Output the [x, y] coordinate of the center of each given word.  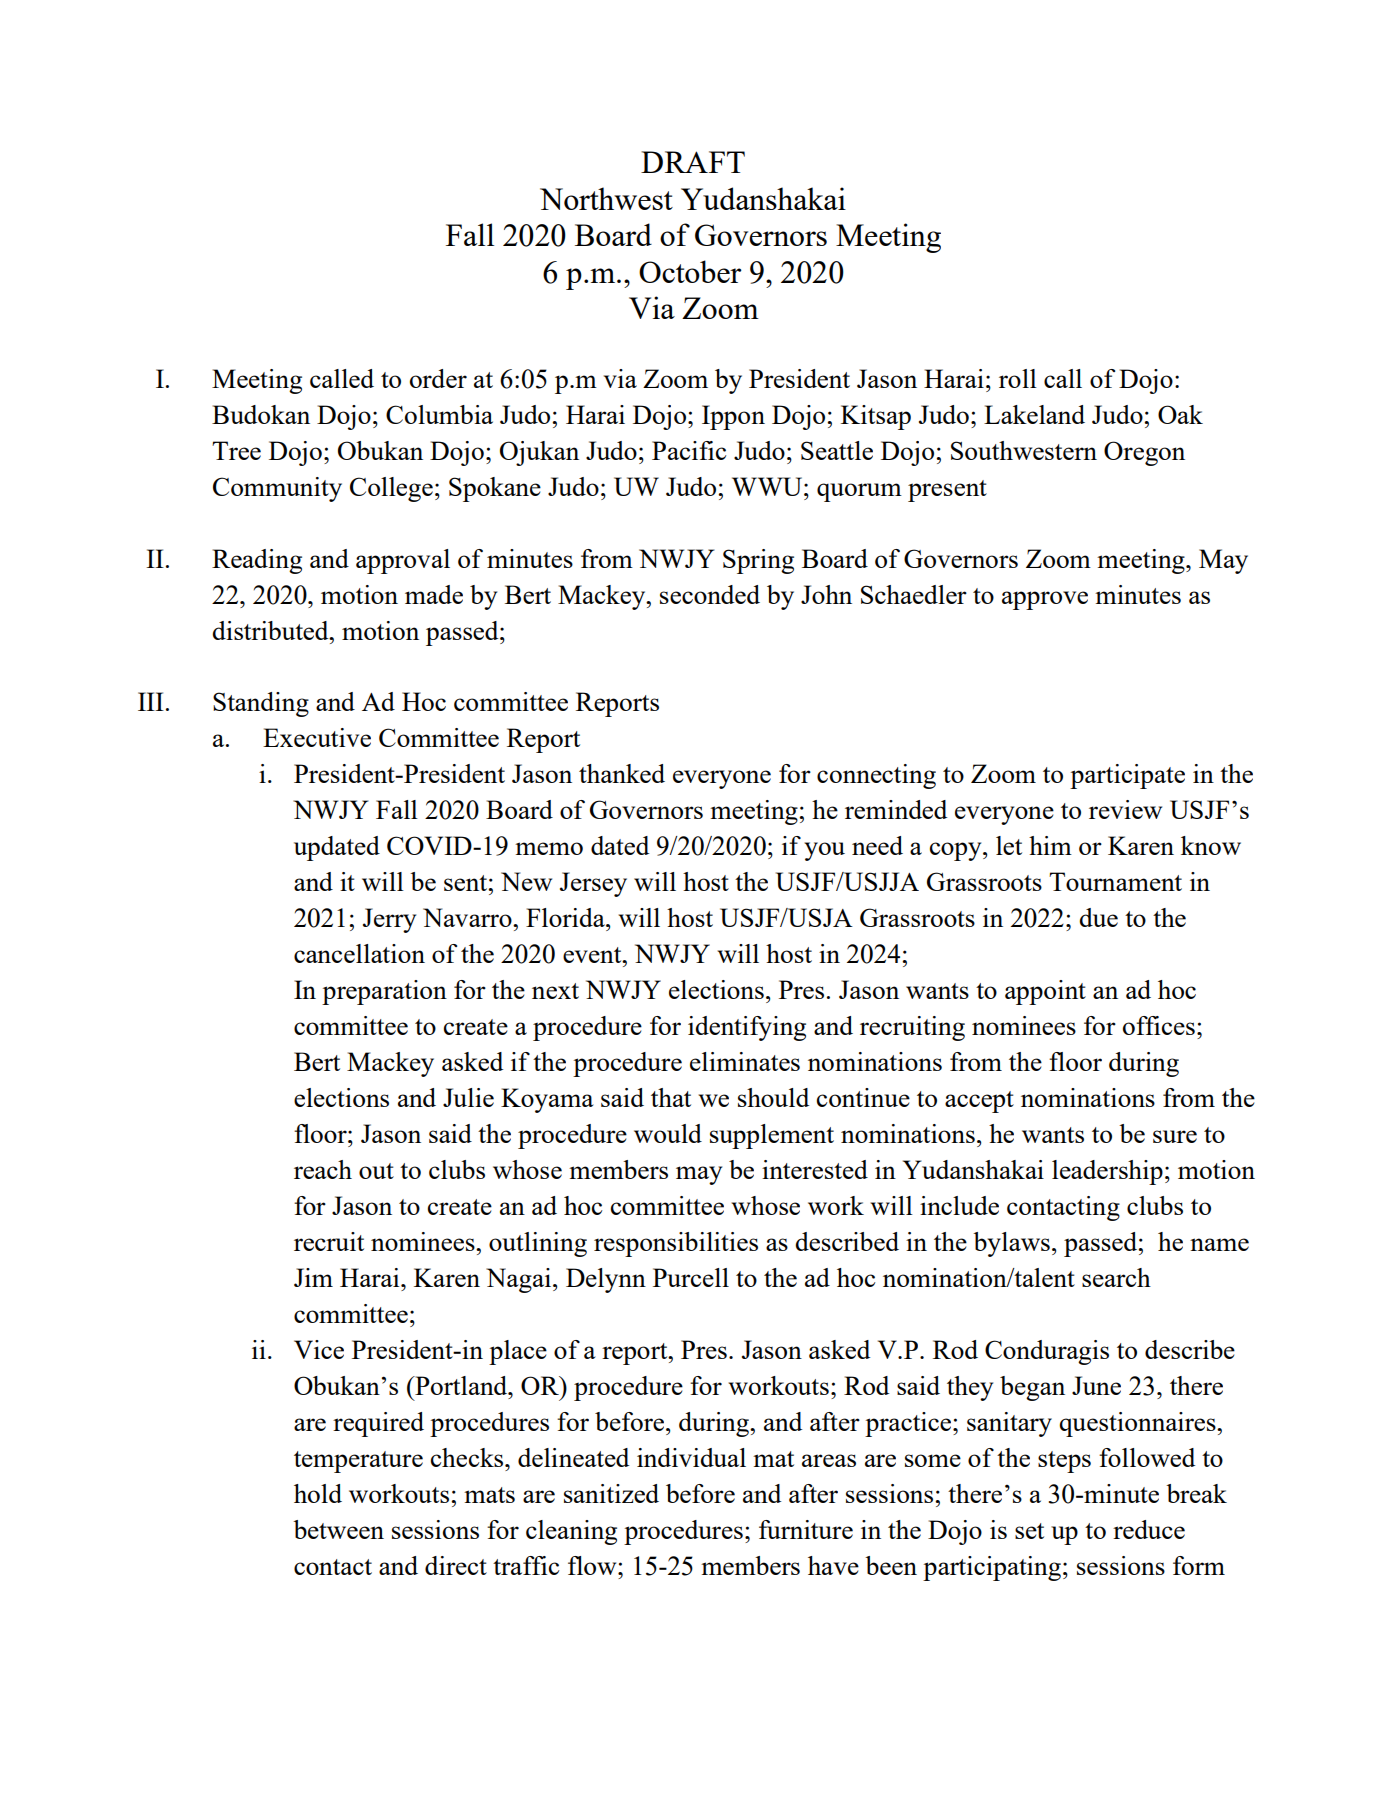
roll [1018, 378]
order [438, 378]
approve [1045, 600]
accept [979, 1102]
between [338, 1529]
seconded [710, 594]
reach [323, 1169]
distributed [271, 630]
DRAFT [693, 162]
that [671, 1097]
